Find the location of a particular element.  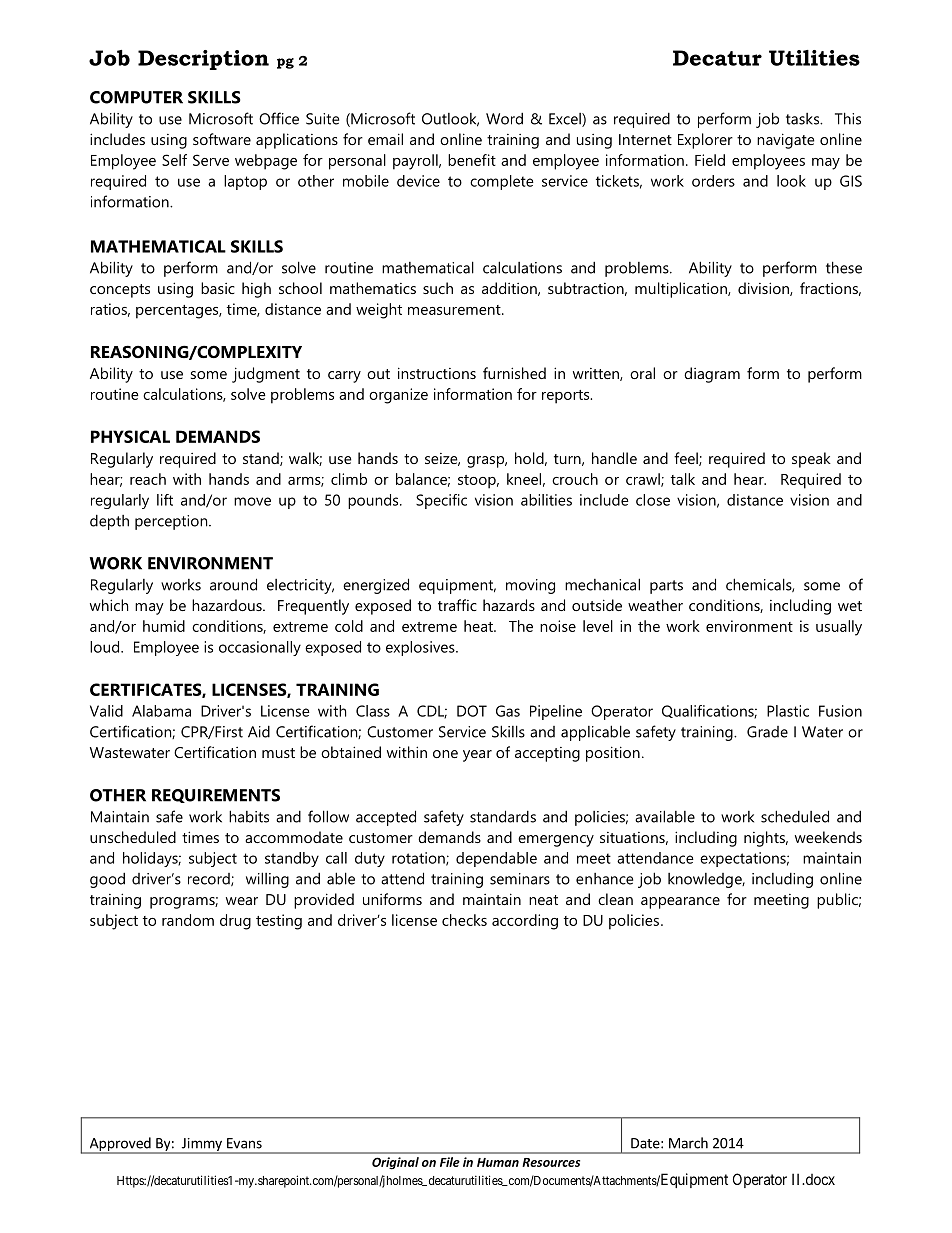

judgment is located at coordinates (266, 375).
